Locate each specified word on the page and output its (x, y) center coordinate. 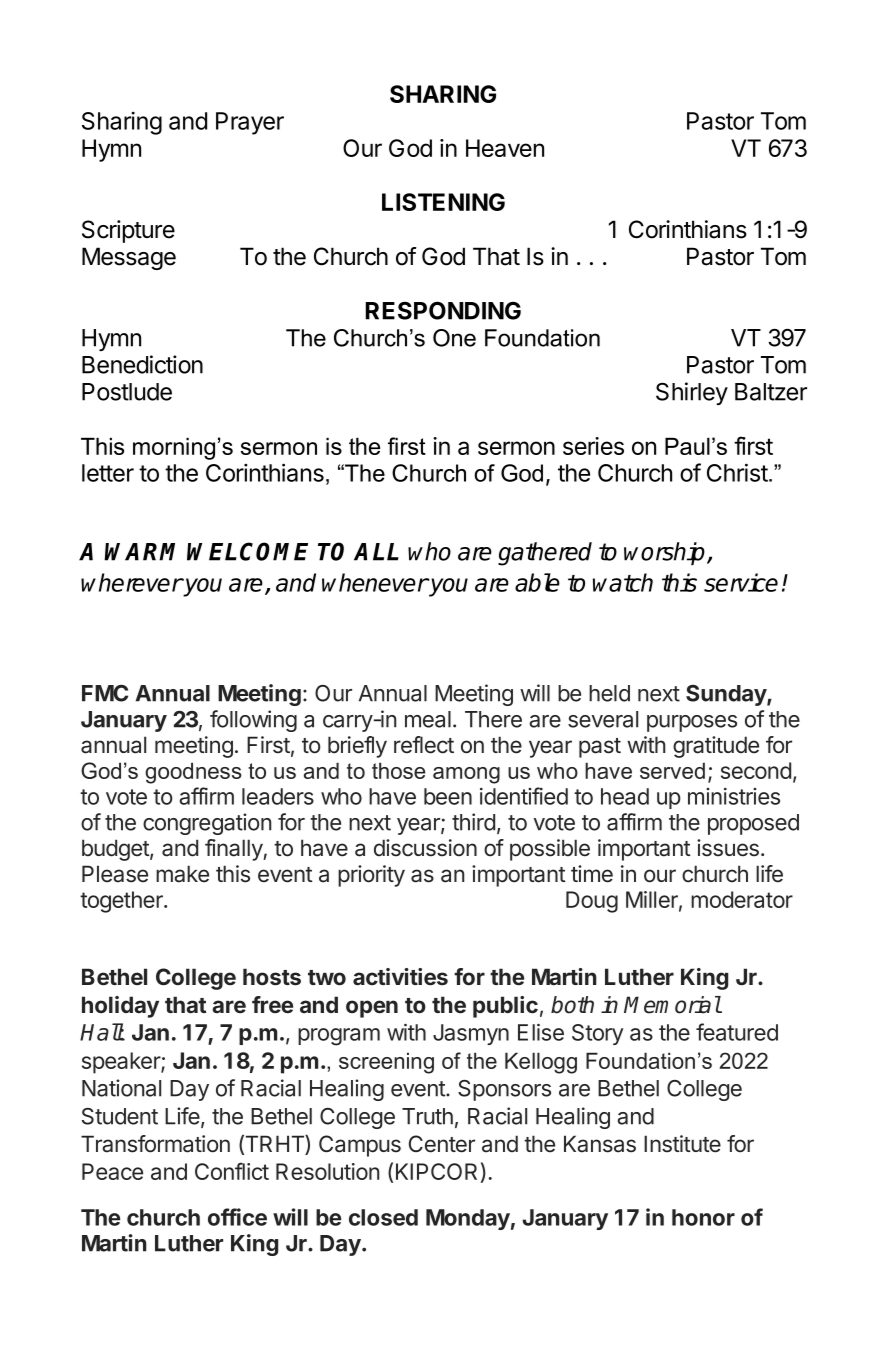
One (454, 338)
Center (442, 1144)
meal (428, 719)
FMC (105, 693)
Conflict (232, 1171)
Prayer (250, 123)
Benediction (142, 364)
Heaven (505, 148)
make (182, 874)
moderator (742, 899)
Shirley (692, 393)
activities (400, 977)
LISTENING (443, 202)
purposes (692, 723)
